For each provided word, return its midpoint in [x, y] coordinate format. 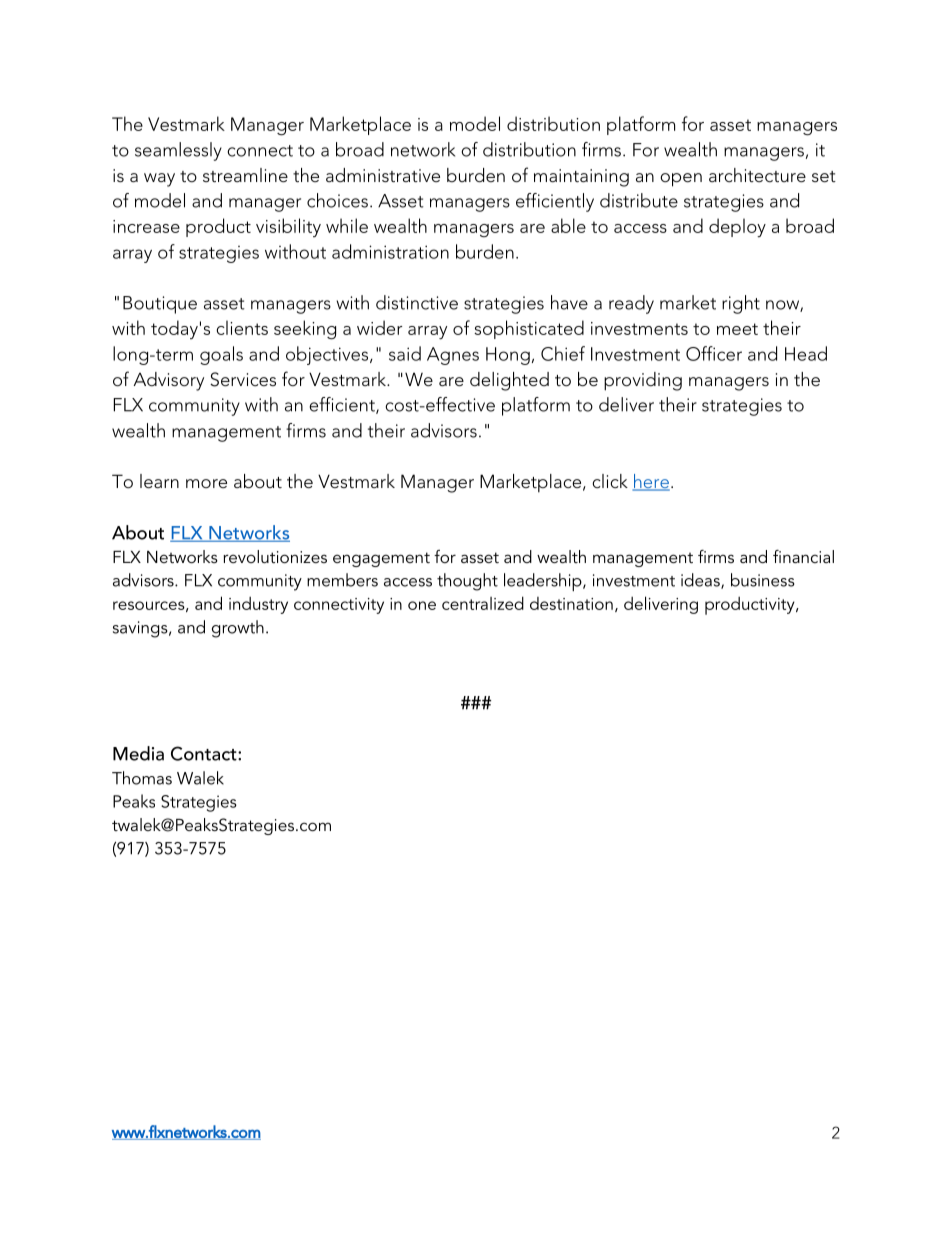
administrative [383, 175]
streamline [245, 175]
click [610, 481]
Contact [205, 753]
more [206, 483]
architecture [757, 175]
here [651, 482]
